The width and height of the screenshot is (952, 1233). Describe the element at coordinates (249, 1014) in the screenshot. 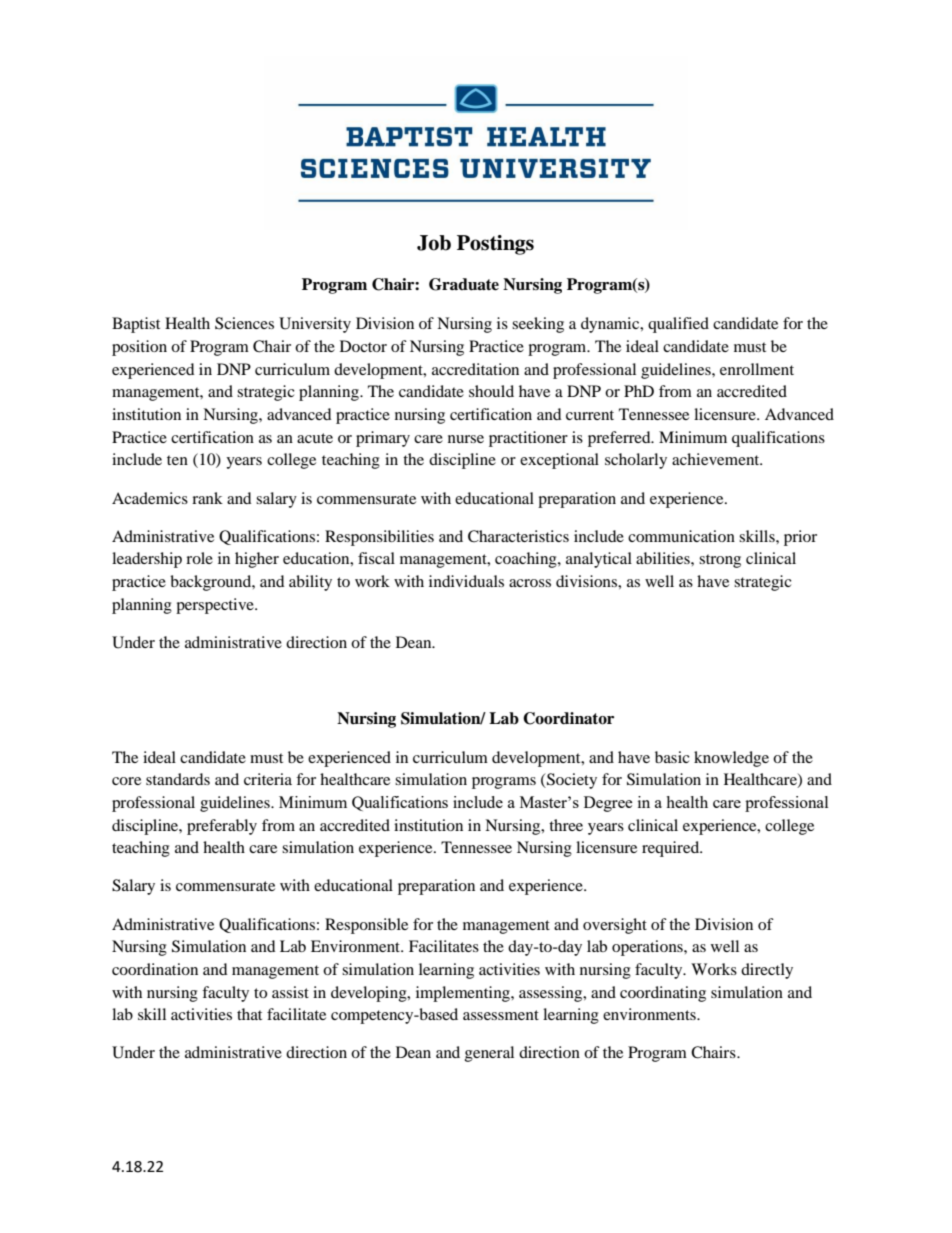

I see `that` at that location.
